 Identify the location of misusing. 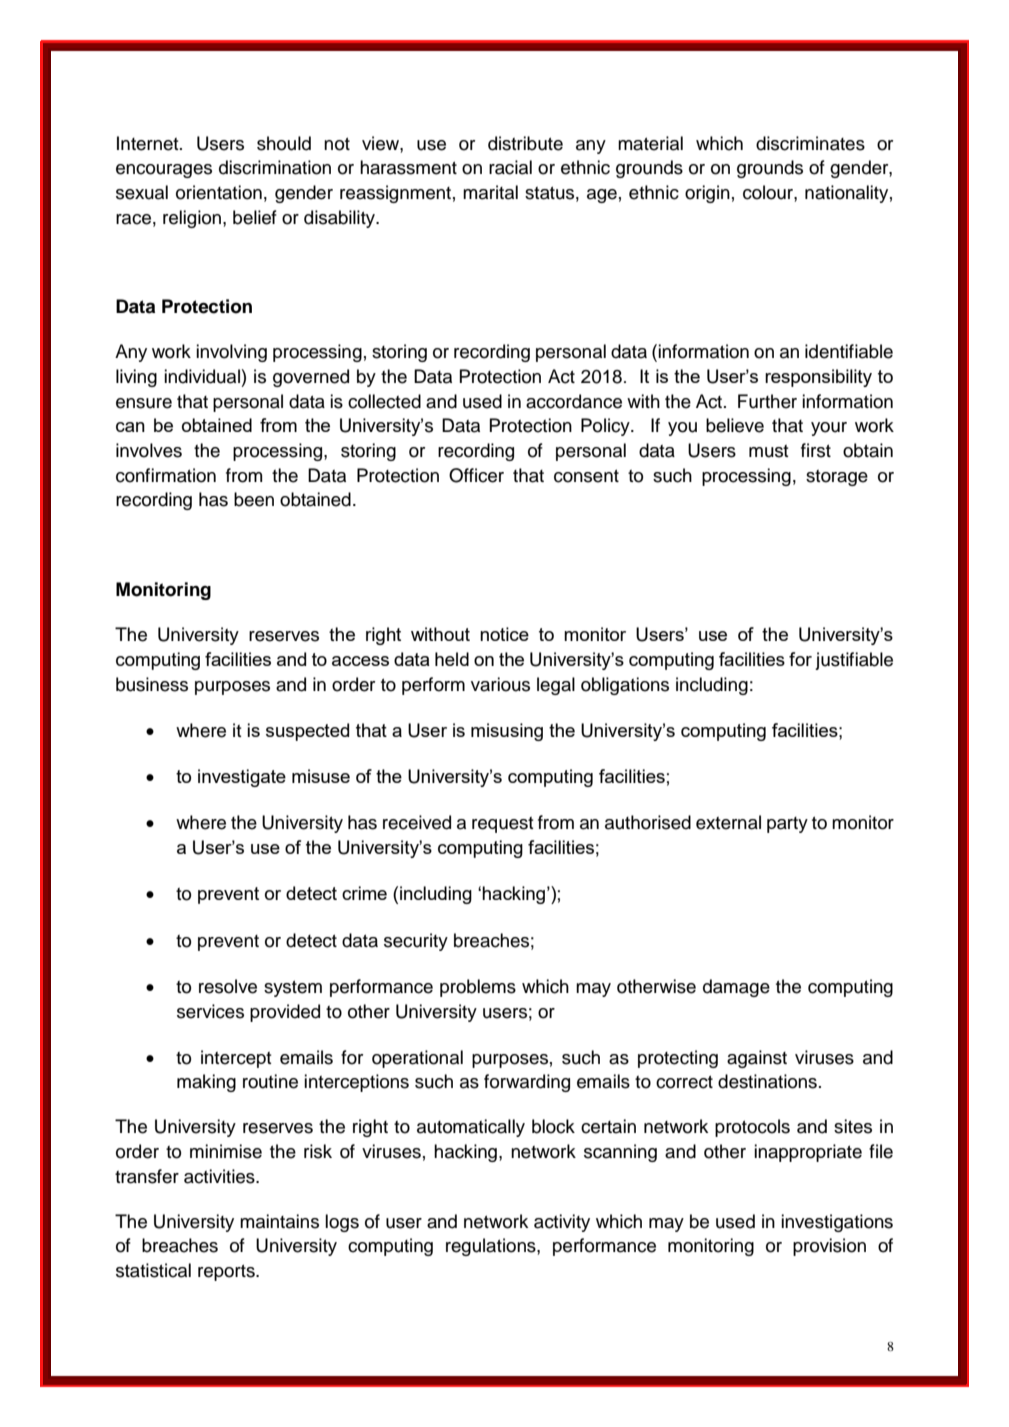
(507, 732).
